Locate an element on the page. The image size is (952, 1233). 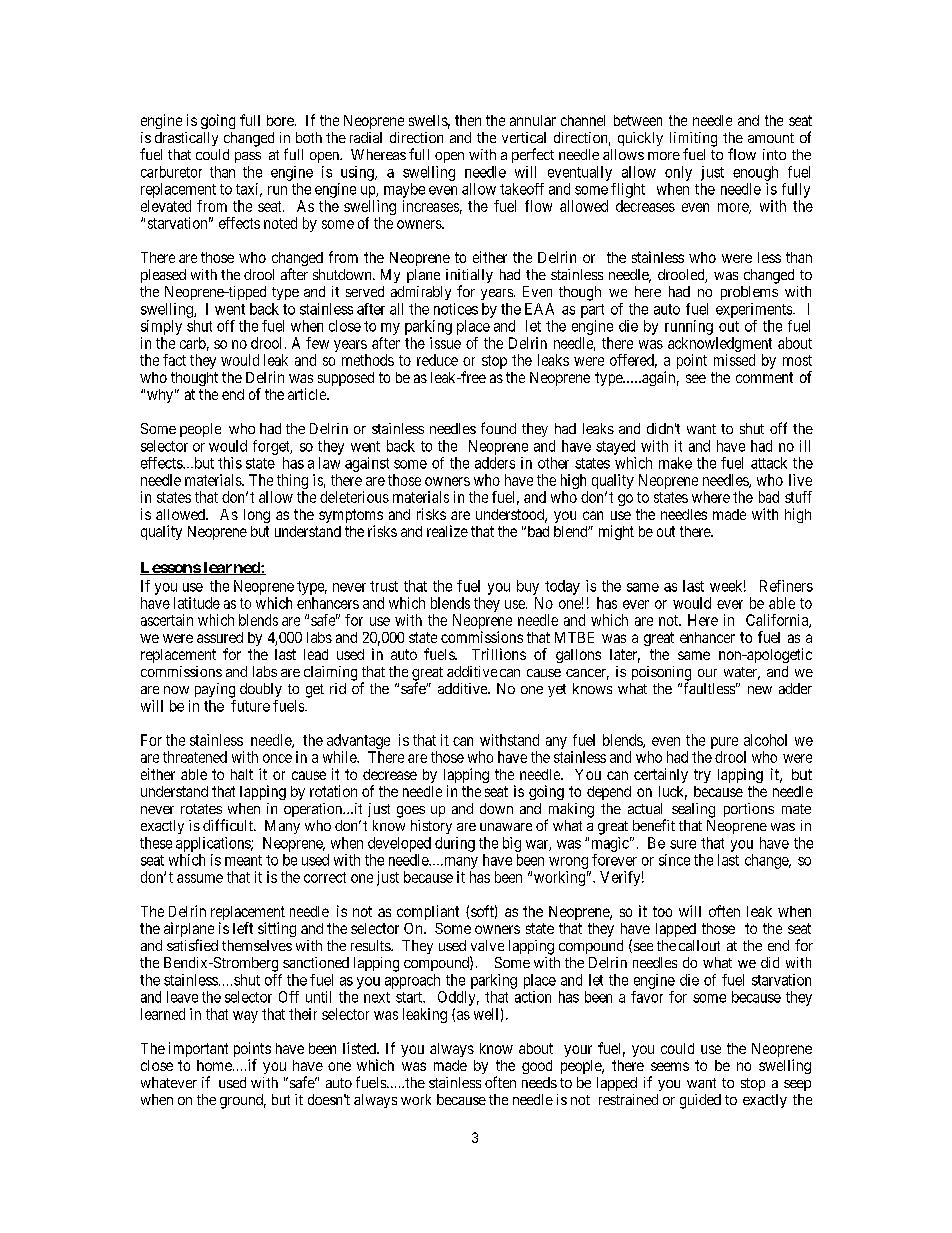
halt is located at coordinates (242, 774).
